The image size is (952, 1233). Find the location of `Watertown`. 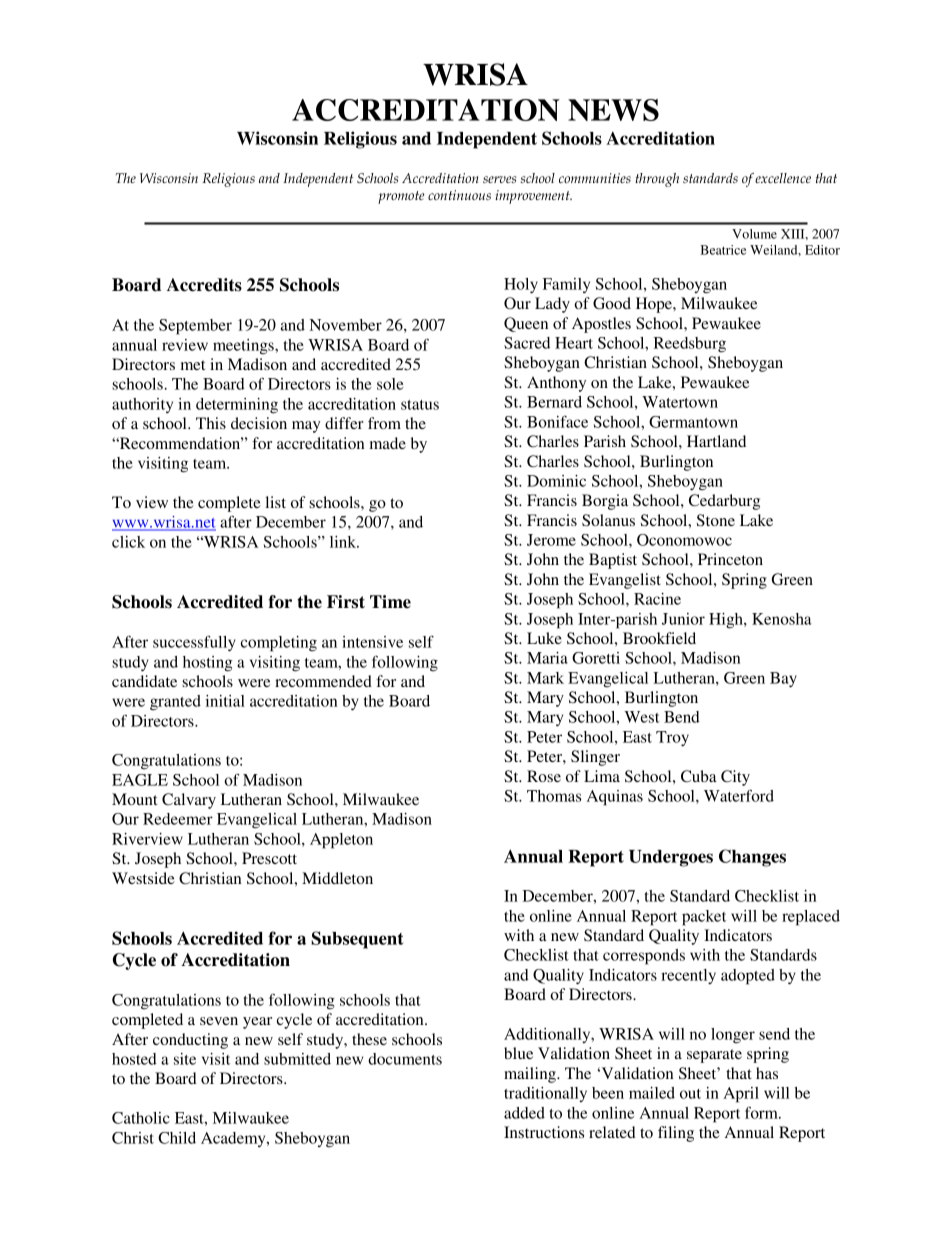

Watertown is located at coordinates (680, 402).
